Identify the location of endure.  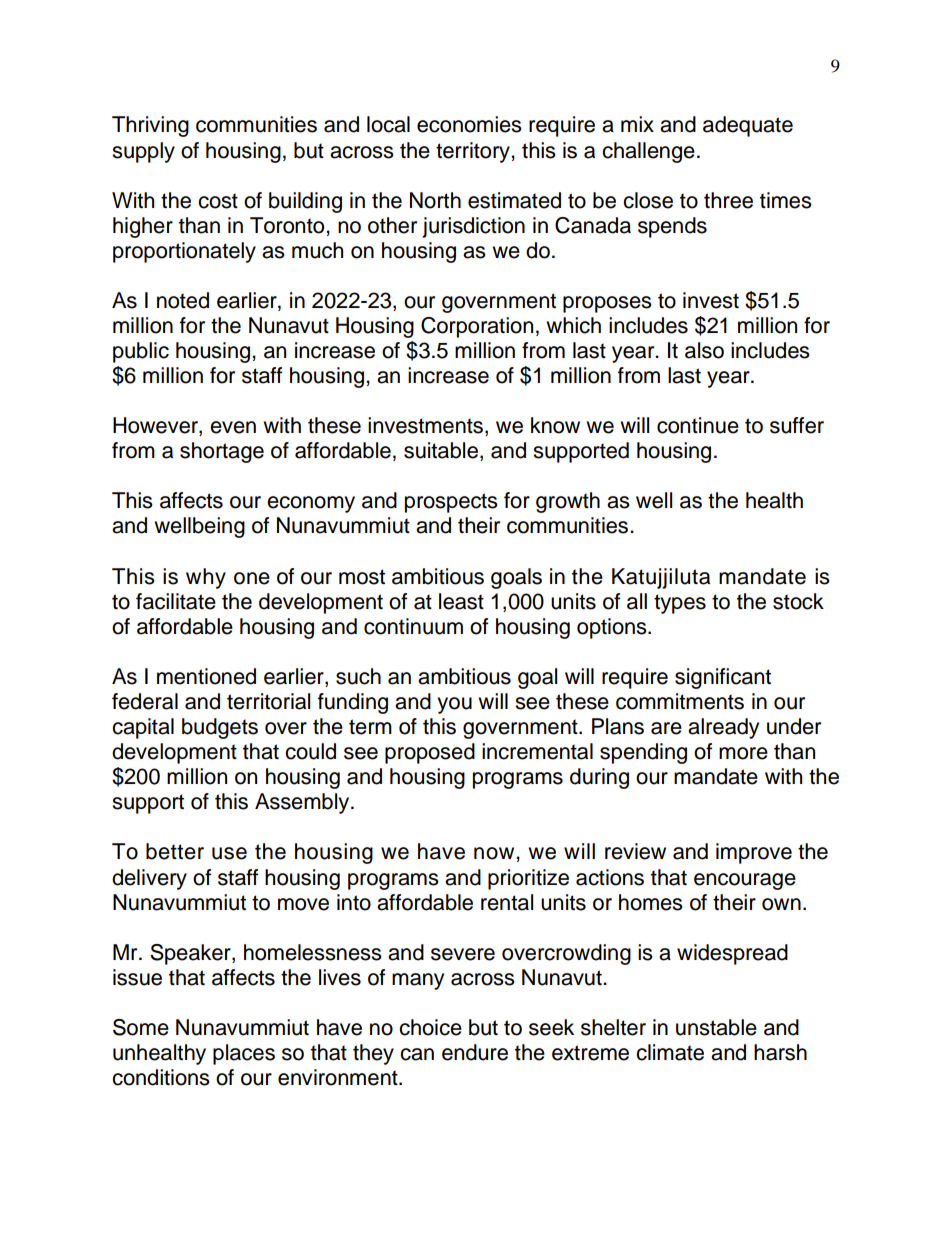
(475, 1052).
